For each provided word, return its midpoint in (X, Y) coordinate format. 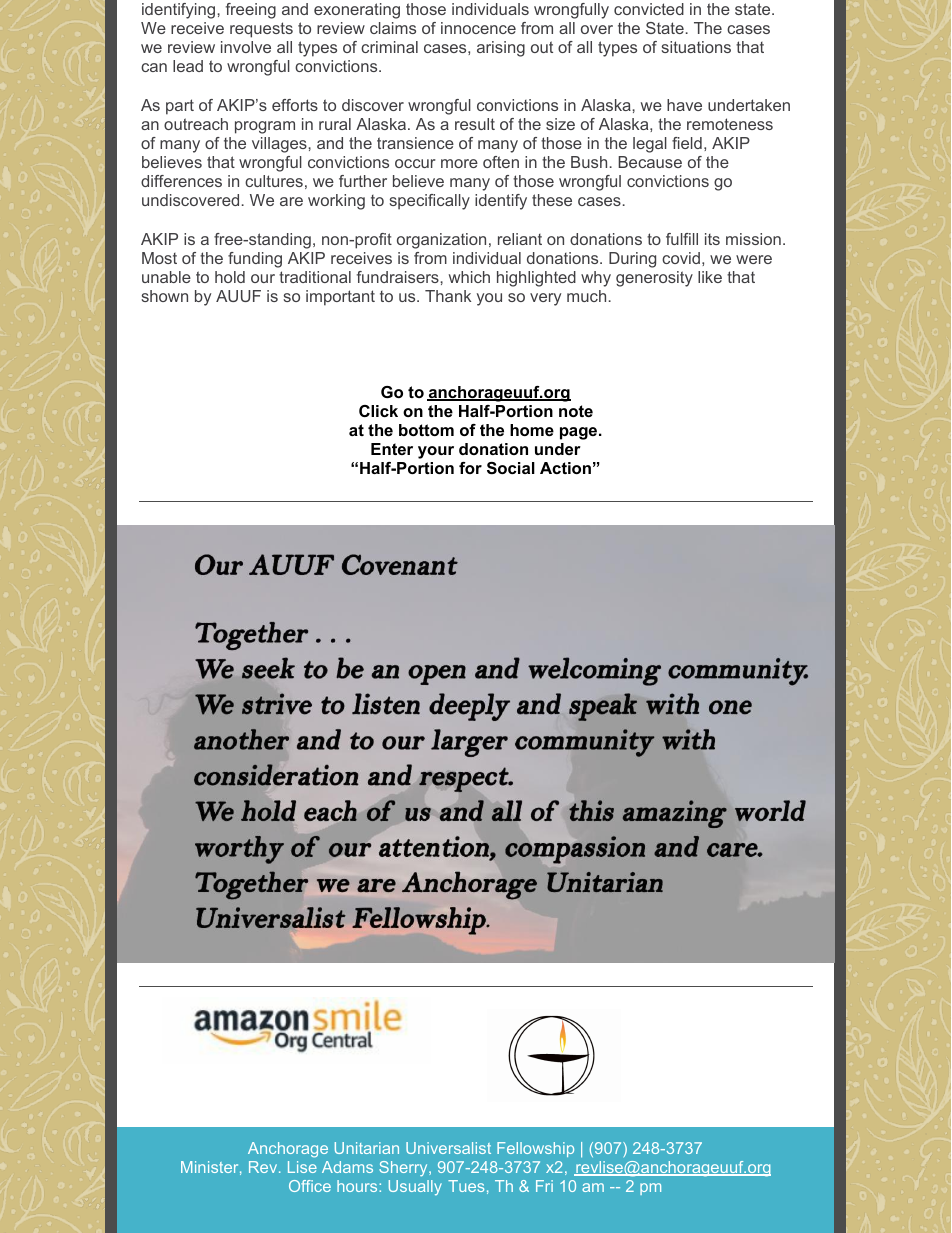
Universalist (448, 1148)
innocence (478, 28)
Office (310, 1186)
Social (511, 468)
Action (565, 468)
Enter (392, 449)
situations (696, 47)
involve (246, 47)
